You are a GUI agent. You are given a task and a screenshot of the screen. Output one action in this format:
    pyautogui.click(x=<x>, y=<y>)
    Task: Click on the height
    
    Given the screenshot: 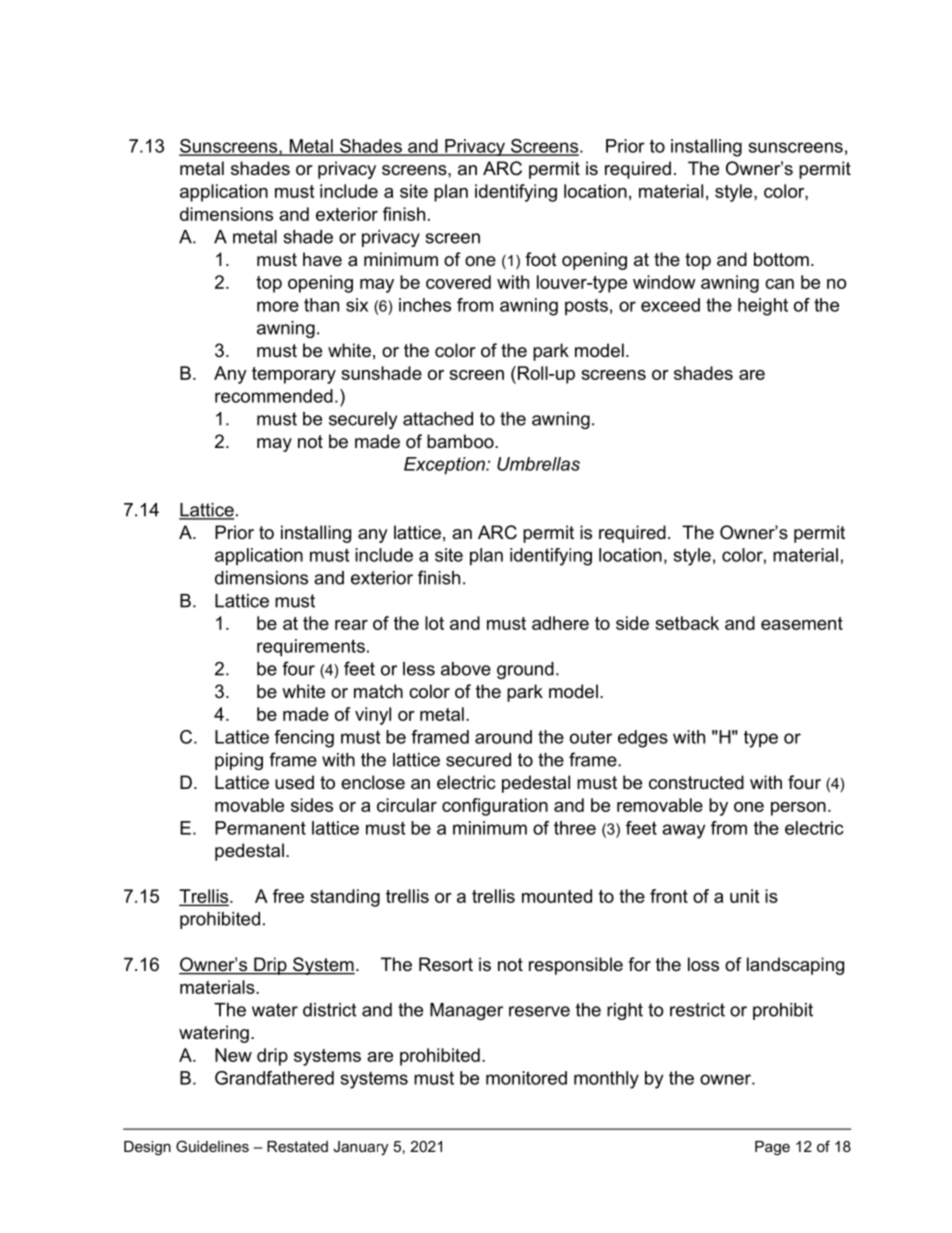 What is the action you would take?
    pyautogui.click(x=763, y=307)
